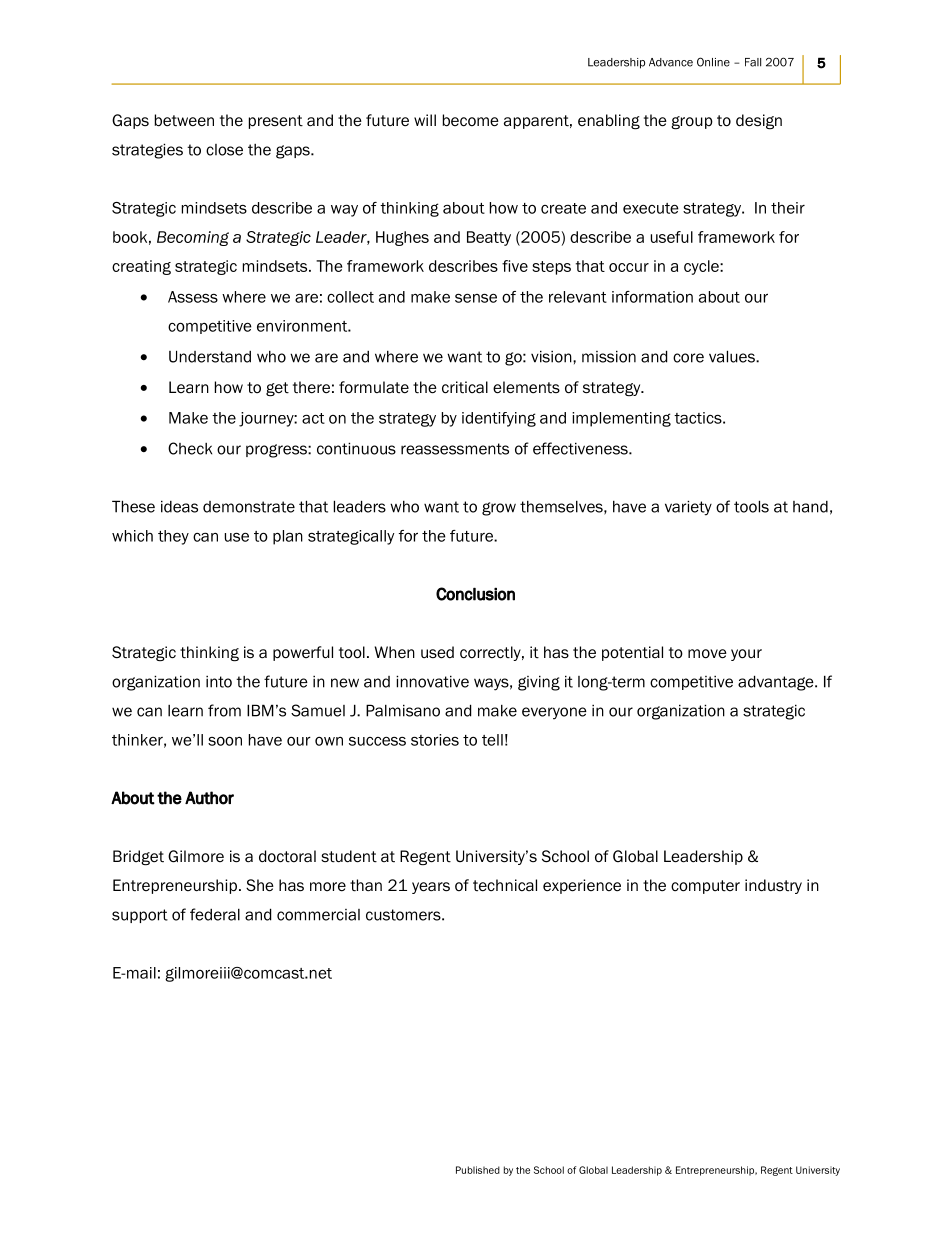 The width and height of the screenshot is (952, 1233). Describe the element at coordinates (492, 740) in the screenshot. I see `tell` at that location.
